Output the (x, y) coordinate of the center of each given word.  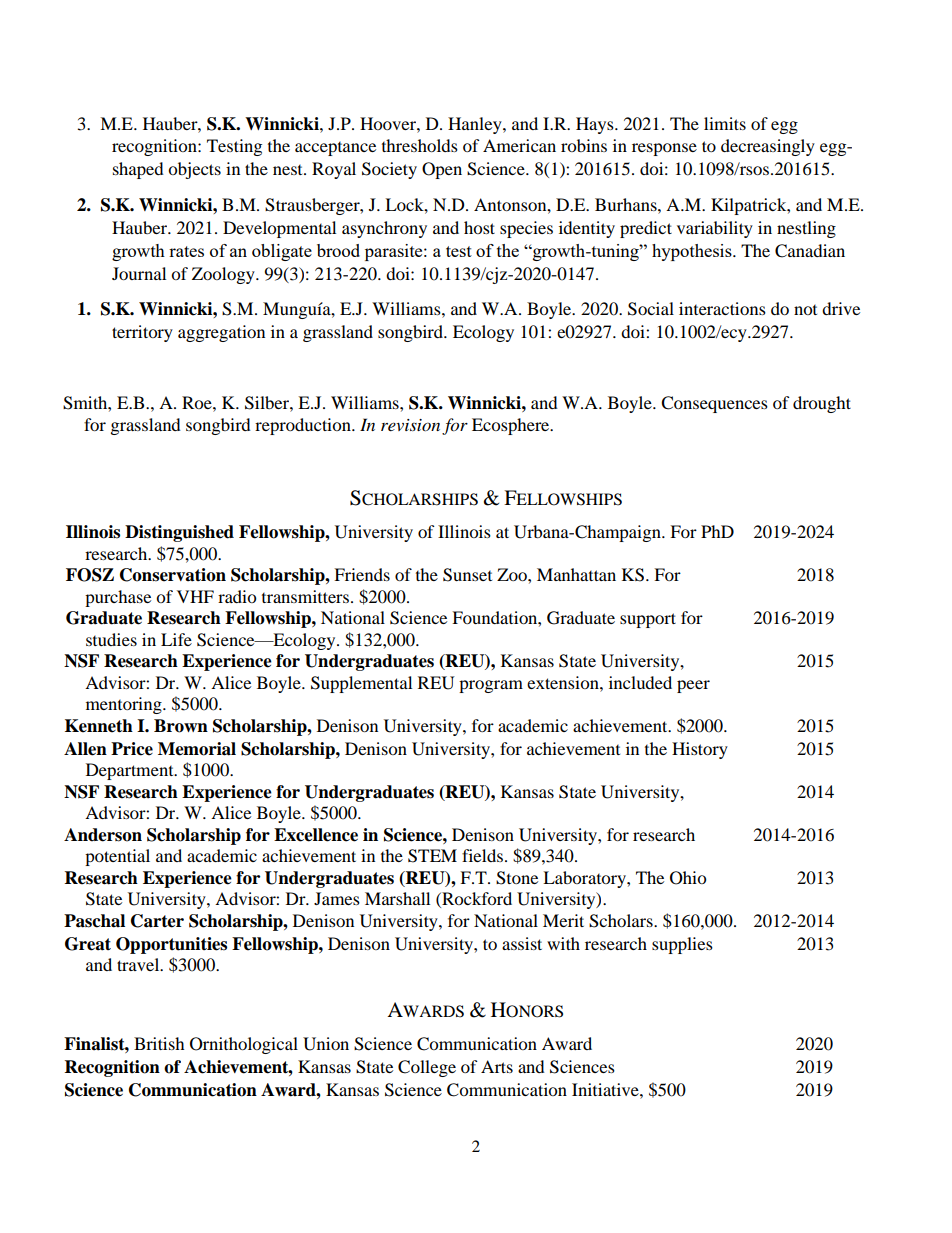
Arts (497, 1066)
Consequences (714, 404)
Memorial (197, 749)
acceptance (335, 149)
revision (410, 425)
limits (725, 123)
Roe (198, 402)
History (700, 750)
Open (442, 170)
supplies (682, 945)
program (491, 686)
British (159, 1043)
